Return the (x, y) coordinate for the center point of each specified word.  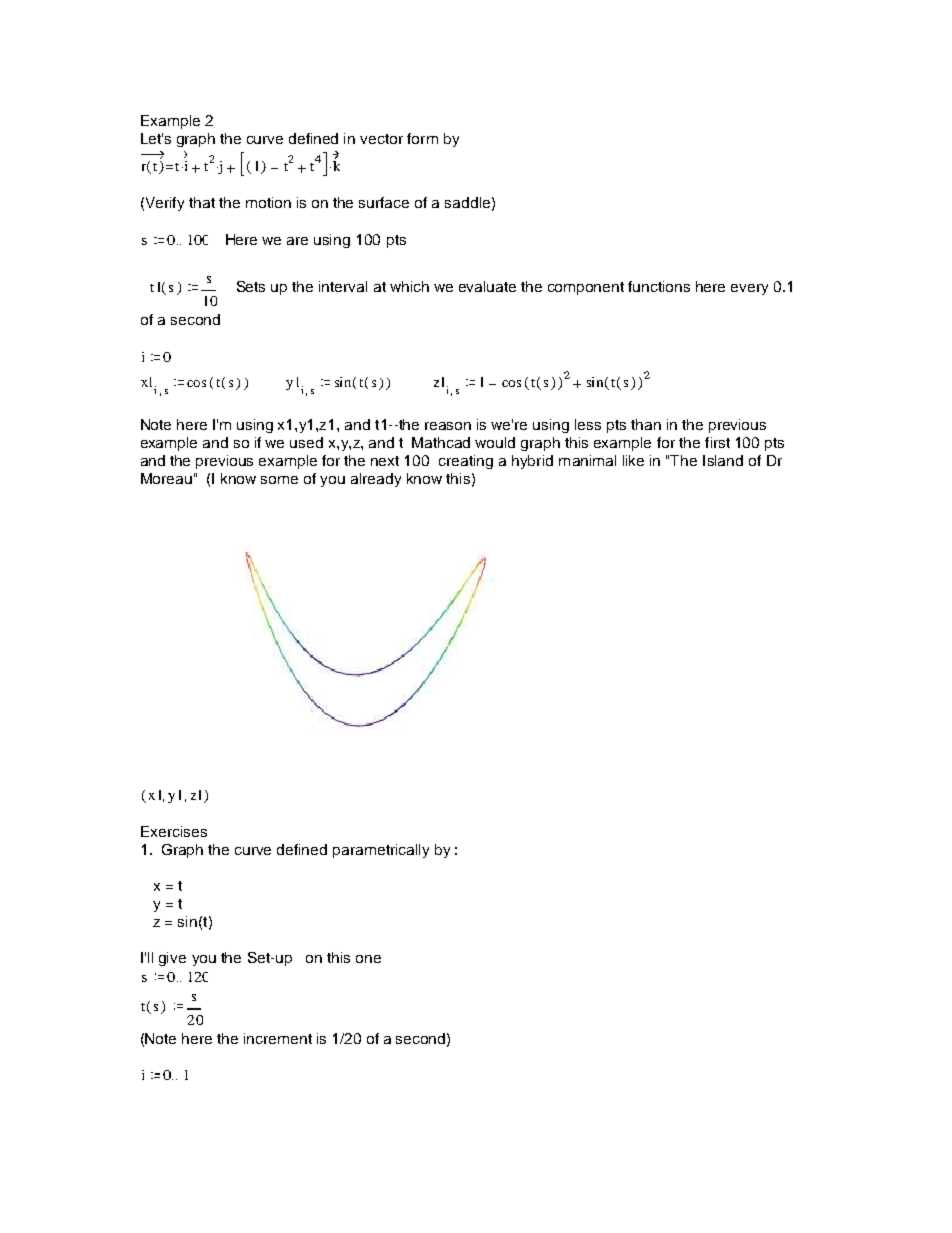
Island (723, 460)
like (633, 460)
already (376, 480)
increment (278, 1038)
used (306, 442)
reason (448, 426)
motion (268, 202)
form (422, 138)
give (172, 959)
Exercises (174, 831)
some (279, 480)
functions (659, 286)
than (646, 424)
